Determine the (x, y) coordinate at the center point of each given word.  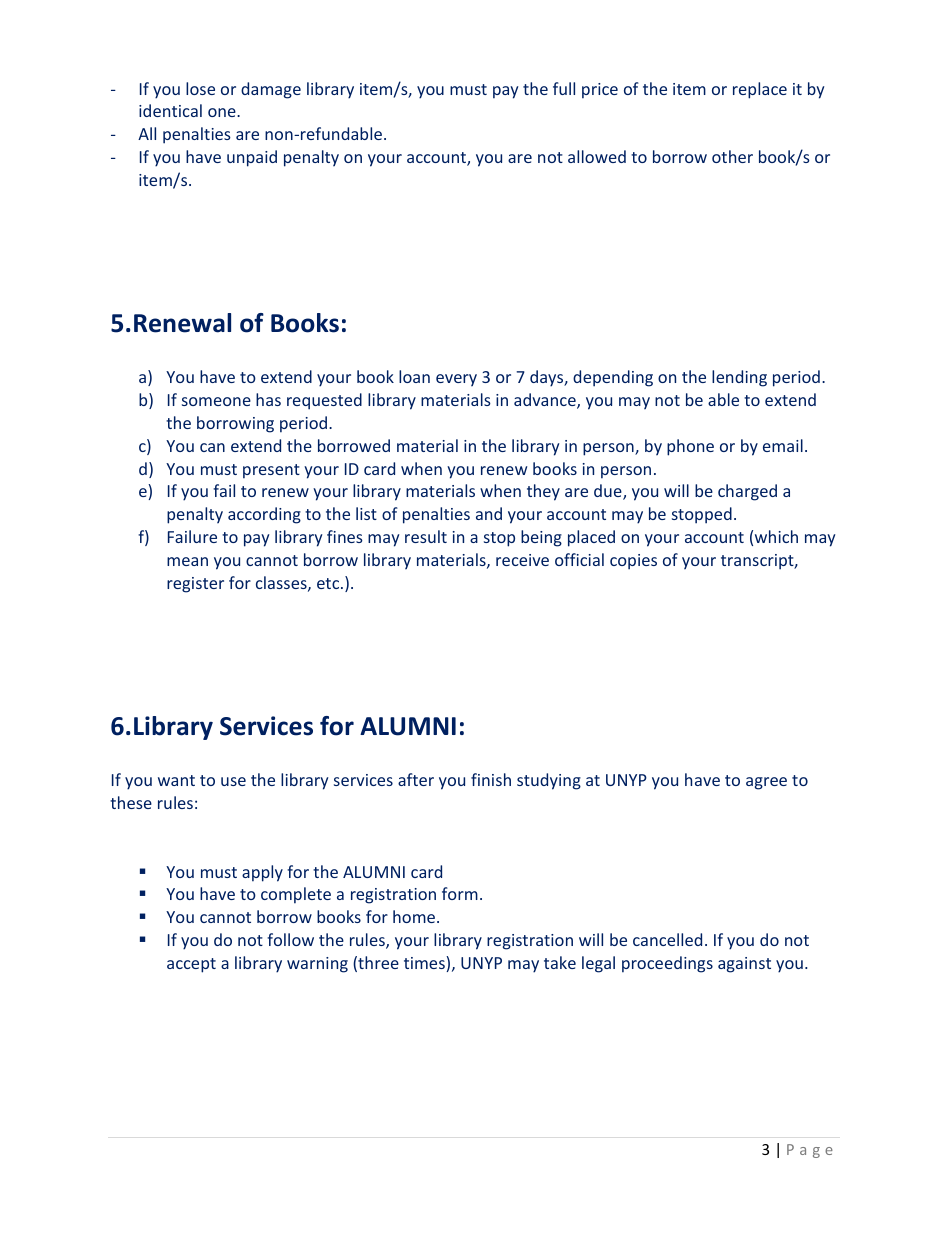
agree (766, 783)
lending (739, 378)
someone (216, 401)
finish (491, 779)
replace (760, 90)
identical (170, 110)
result (426, 536)
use (233, 781)
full (564, 88)
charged (747, 492)
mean (187, 561)
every (456, 380)
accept (191, 965)
